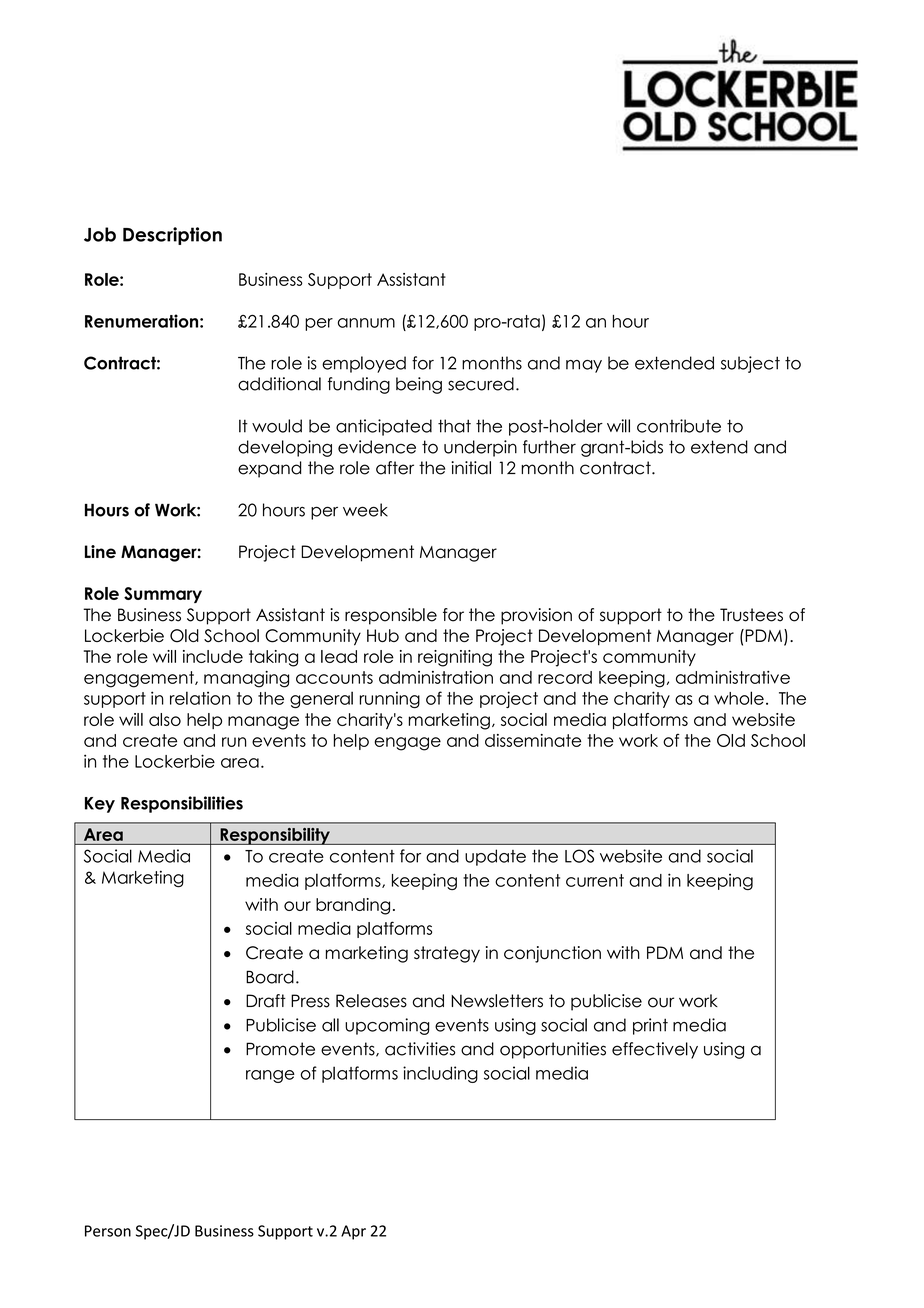 Image resolution: width=924 pixels, height=1308 pixels. Describe the element at coordinates (353, 1232) in the screenshot. I see `Apr` at that location.
